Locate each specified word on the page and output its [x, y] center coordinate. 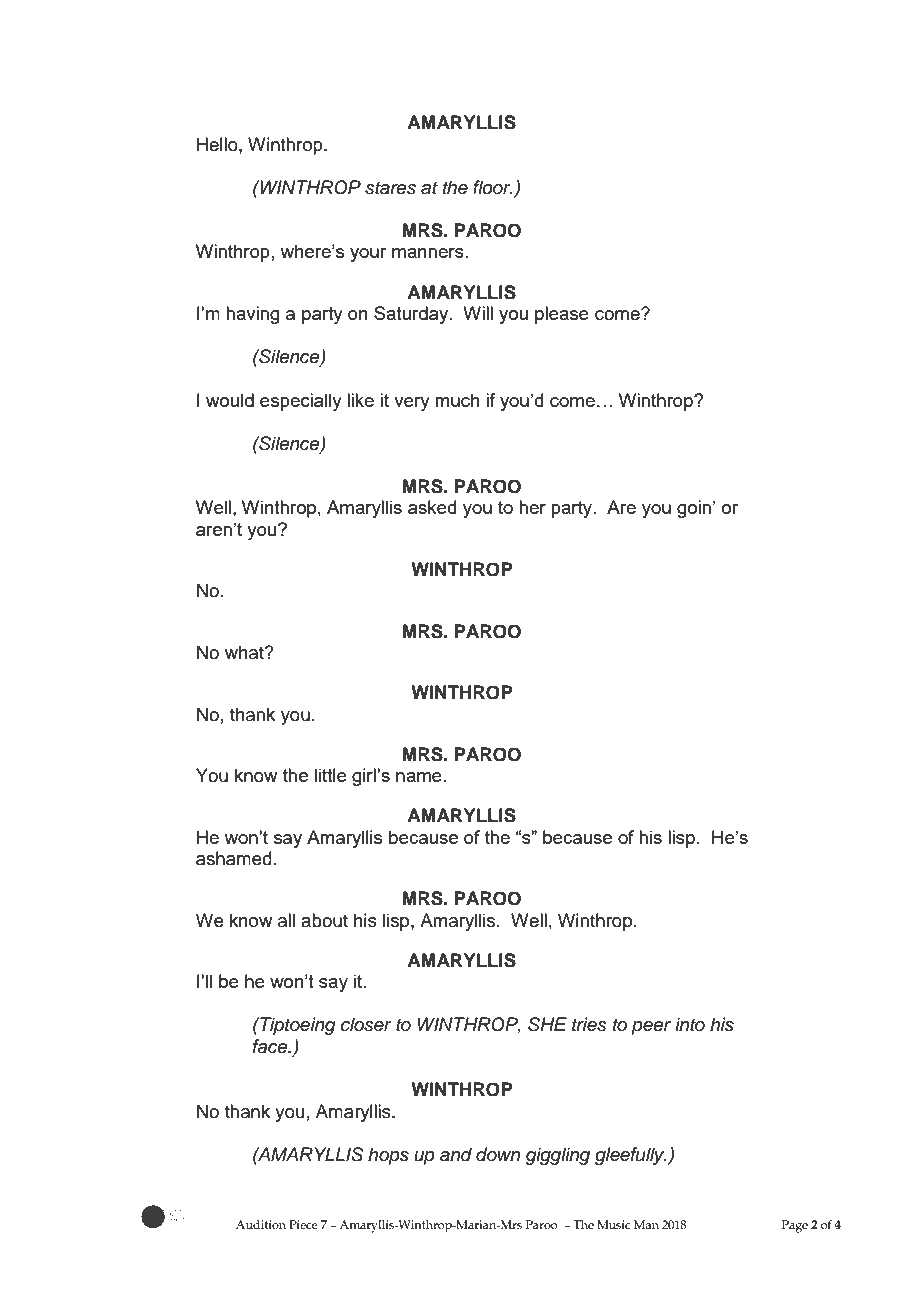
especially [301, 402]
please [562, 315]
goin [694, 509]
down [498, 1154]
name [419, 777]
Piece [303, 1224]
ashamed [234, 858]
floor [493, 187]
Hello [218, 144]
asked [432, 507]
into [690, 1024]
